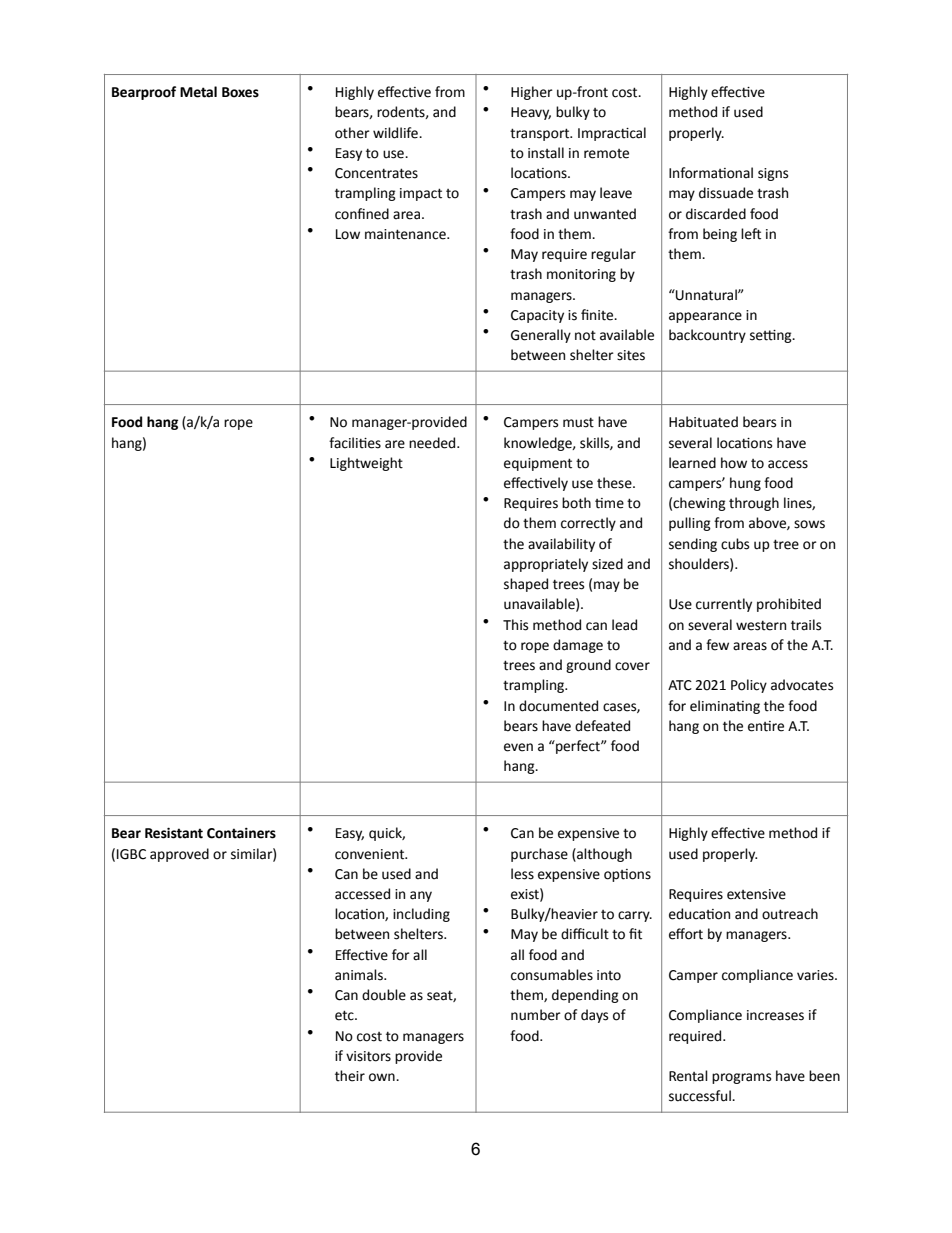  What do you see at coordinates (536, 1015) in the screenshot?
I see `number` at bounding box center [536, 1015].
